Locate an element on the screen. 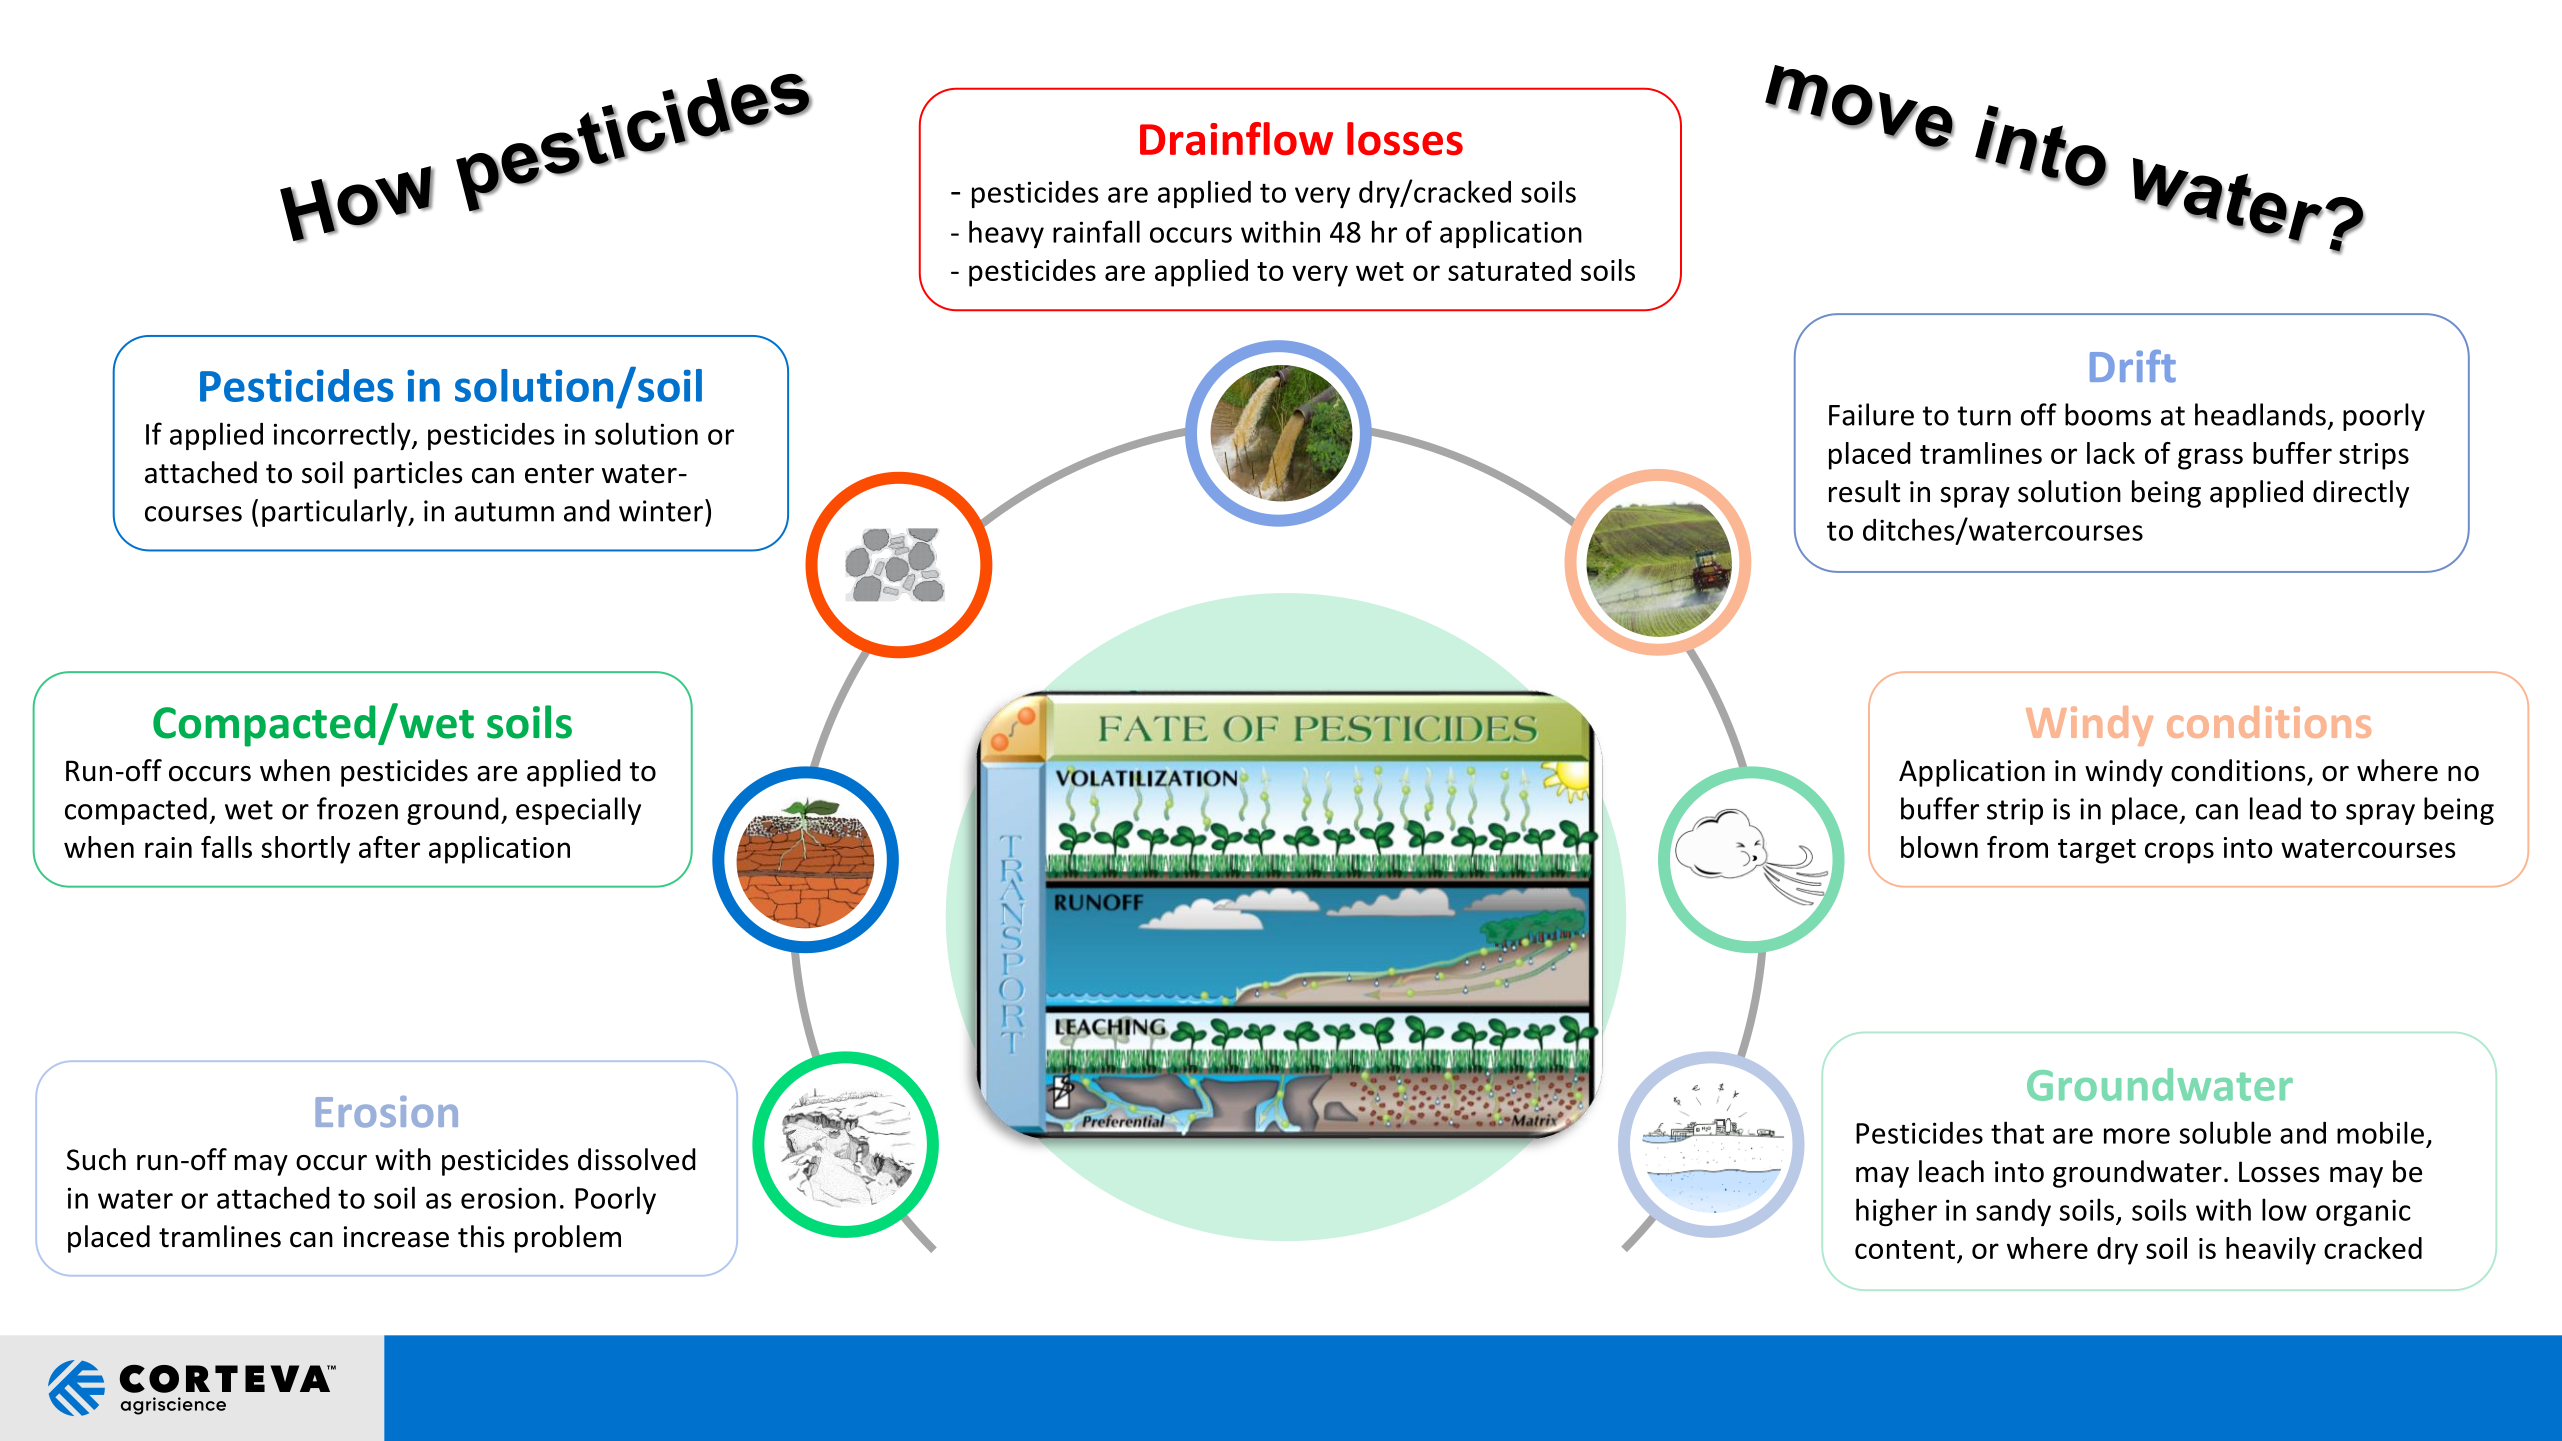  heavy is located at coordinates (1006, 234).
